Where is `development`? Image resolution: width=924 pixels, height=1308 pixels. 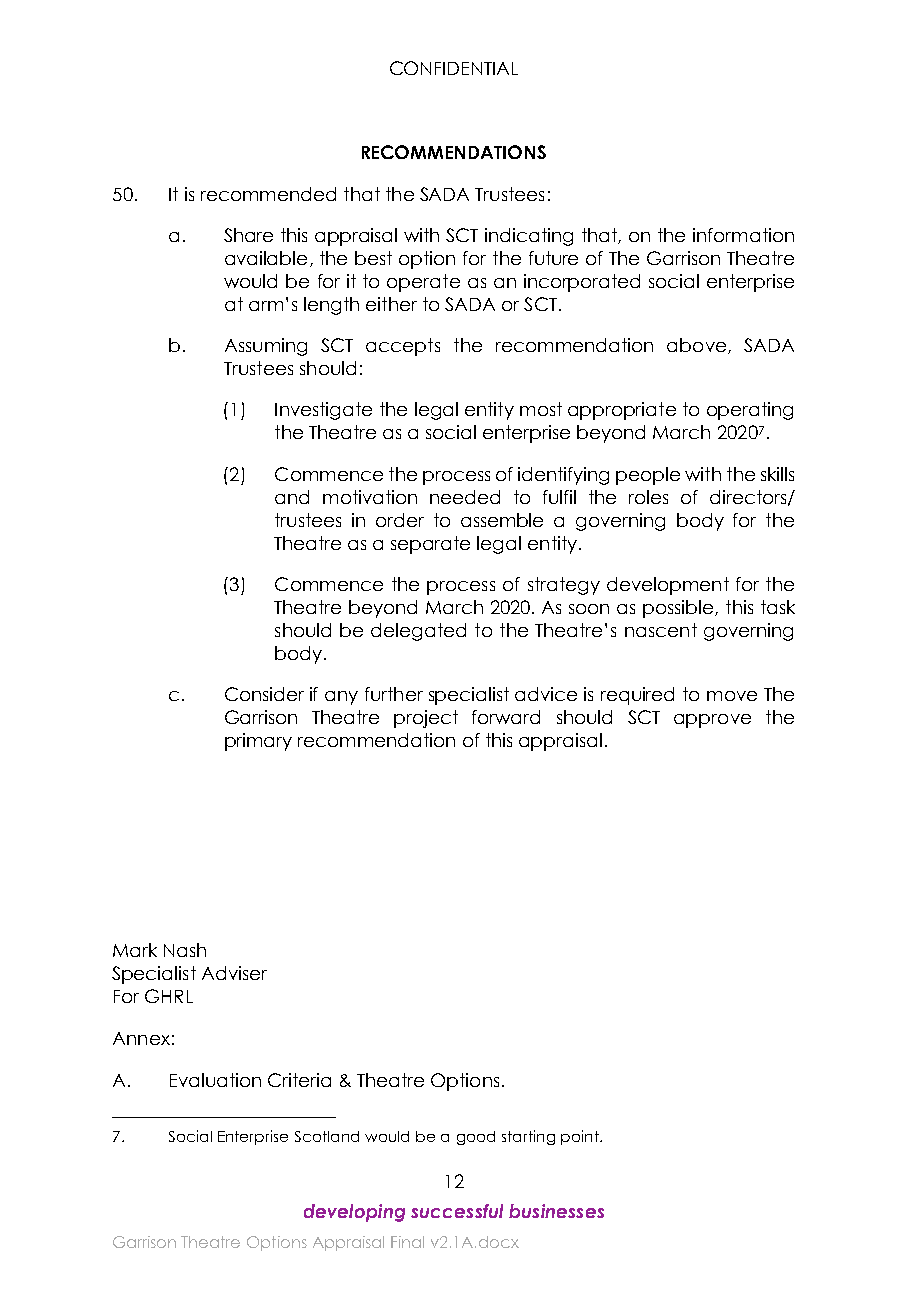
development is located at coordinates (668, 586).
